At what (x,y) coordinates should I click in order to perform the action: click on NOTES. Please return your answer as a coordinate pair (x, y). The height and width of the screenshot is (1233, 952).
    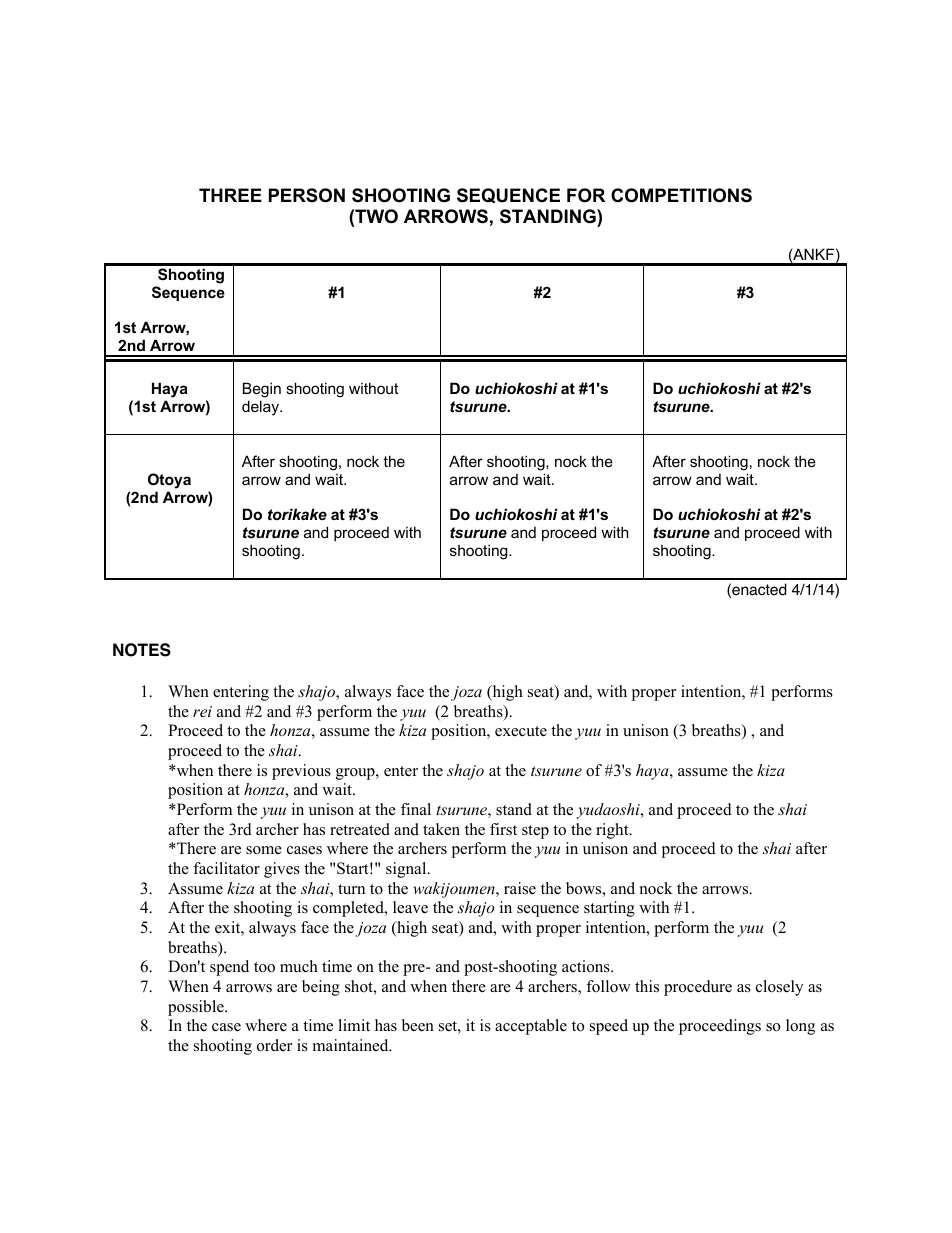
    Looking at the image, I should click on (142, 650).
